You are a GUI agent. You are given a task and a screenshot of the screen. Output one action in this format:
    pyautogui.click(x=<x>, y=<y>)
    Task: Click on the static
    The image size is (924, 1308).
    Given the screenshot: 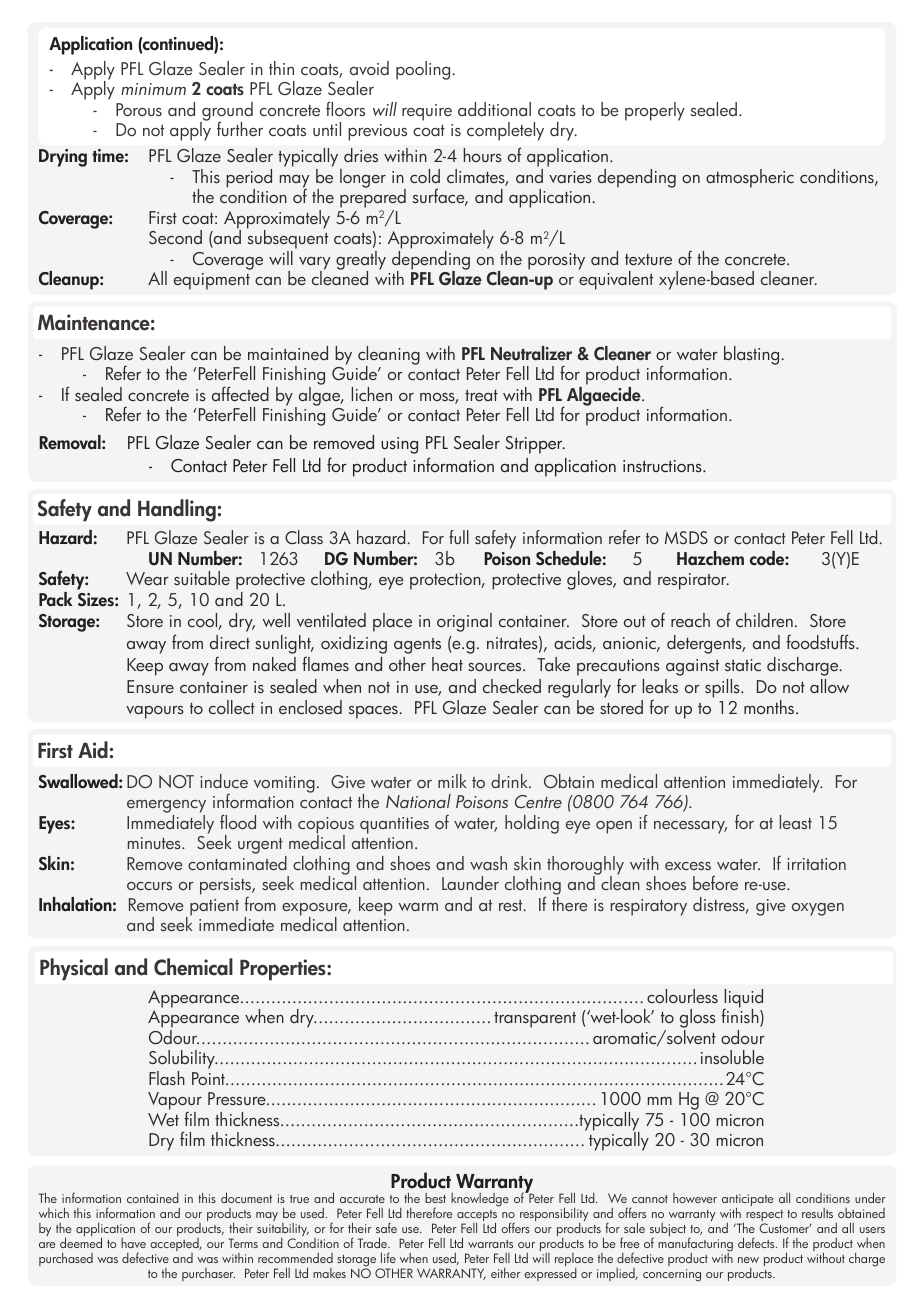 What is the action you would take?
    pyautogui.click(x=743, y=665)
